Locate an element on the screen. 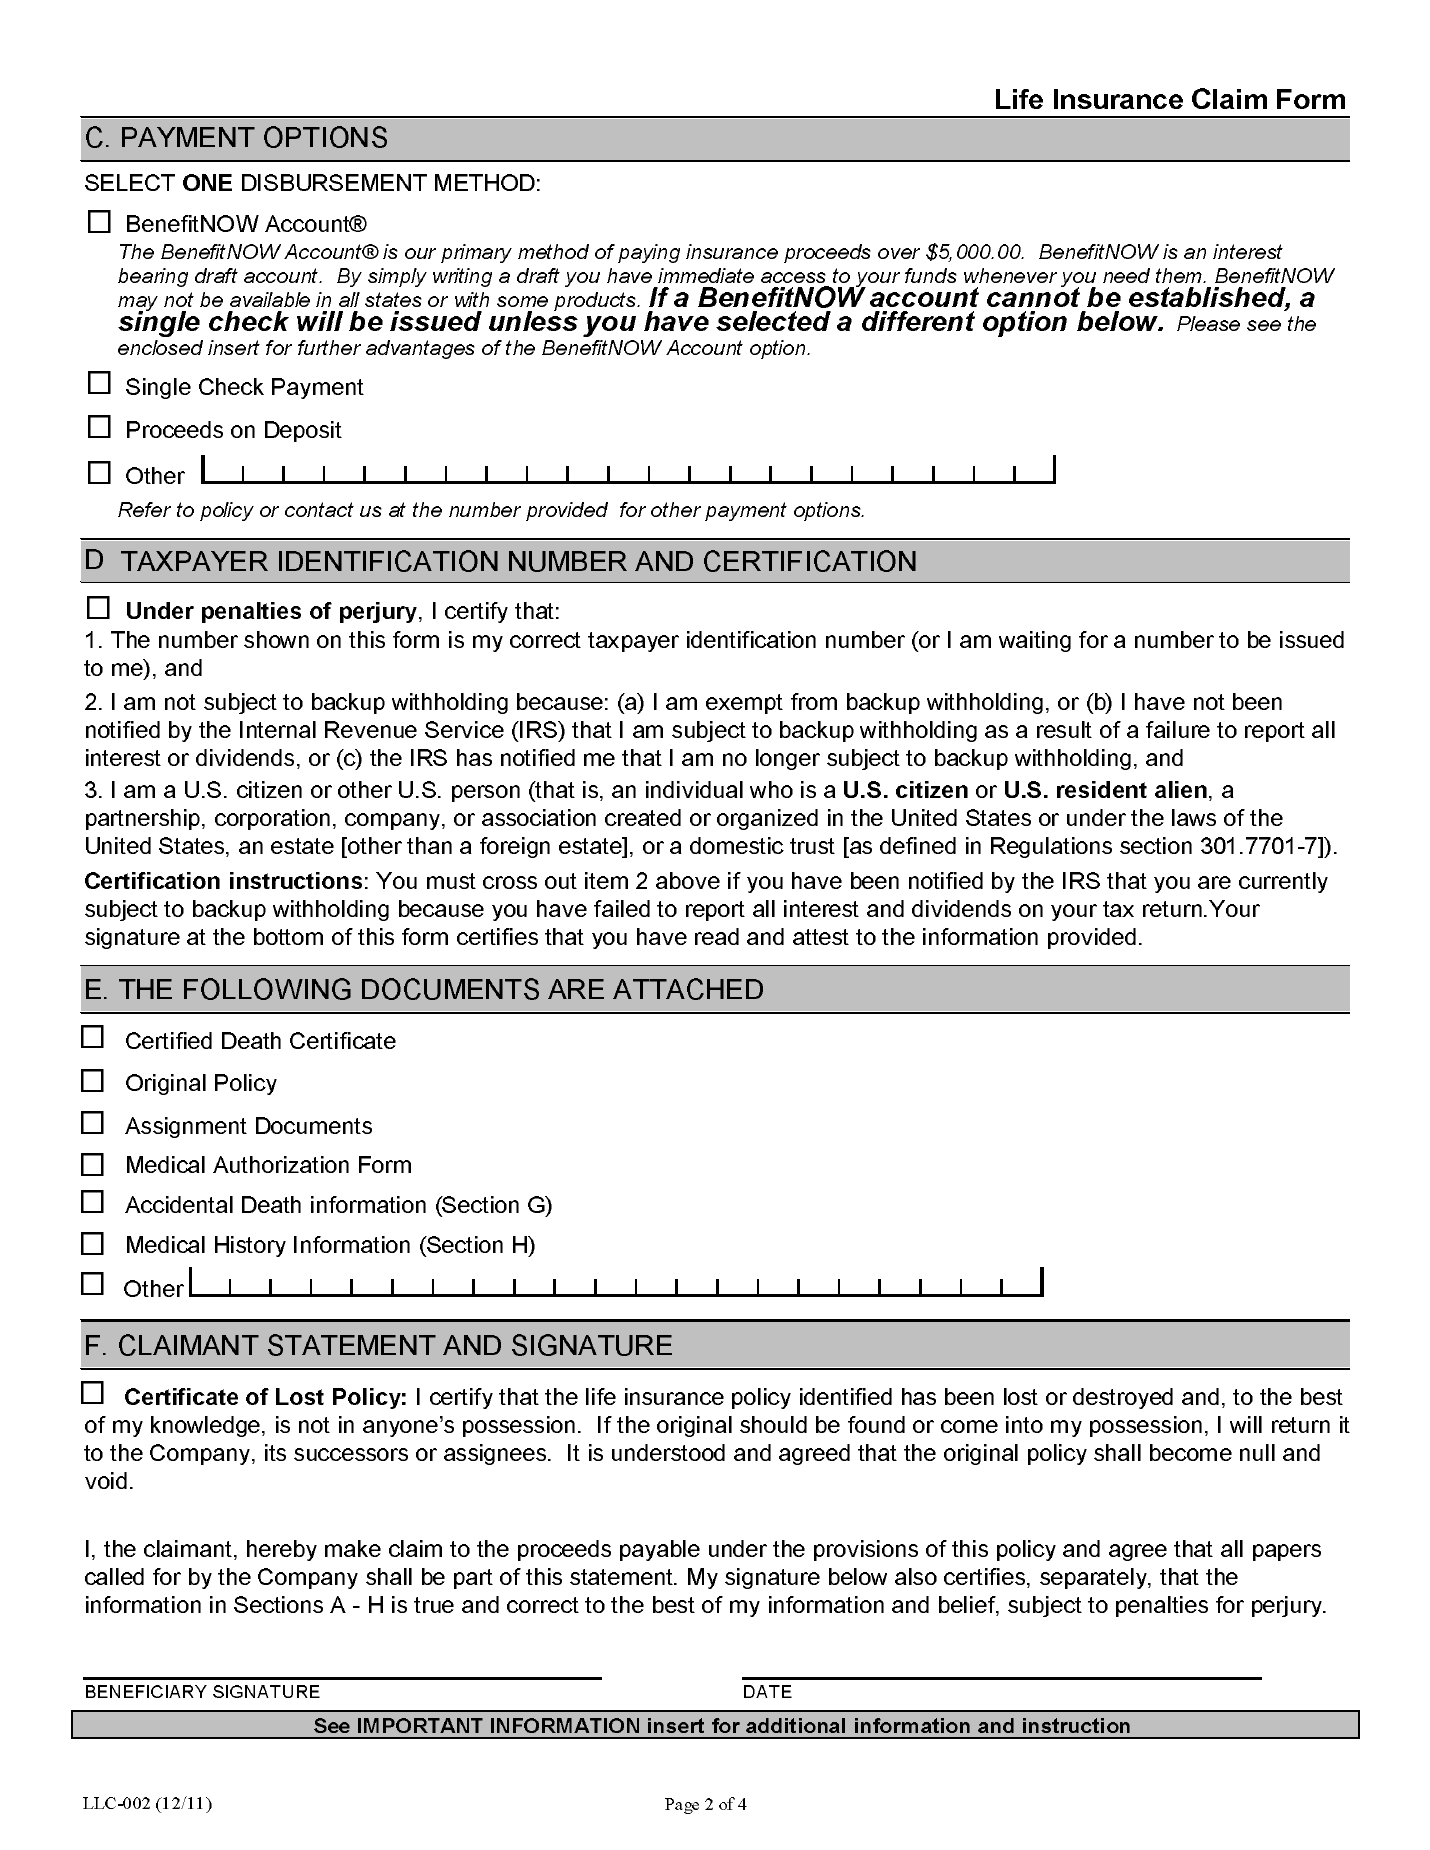 This screenshot has height=1850, width=1430. shown is located at coordinates (276, 639).
